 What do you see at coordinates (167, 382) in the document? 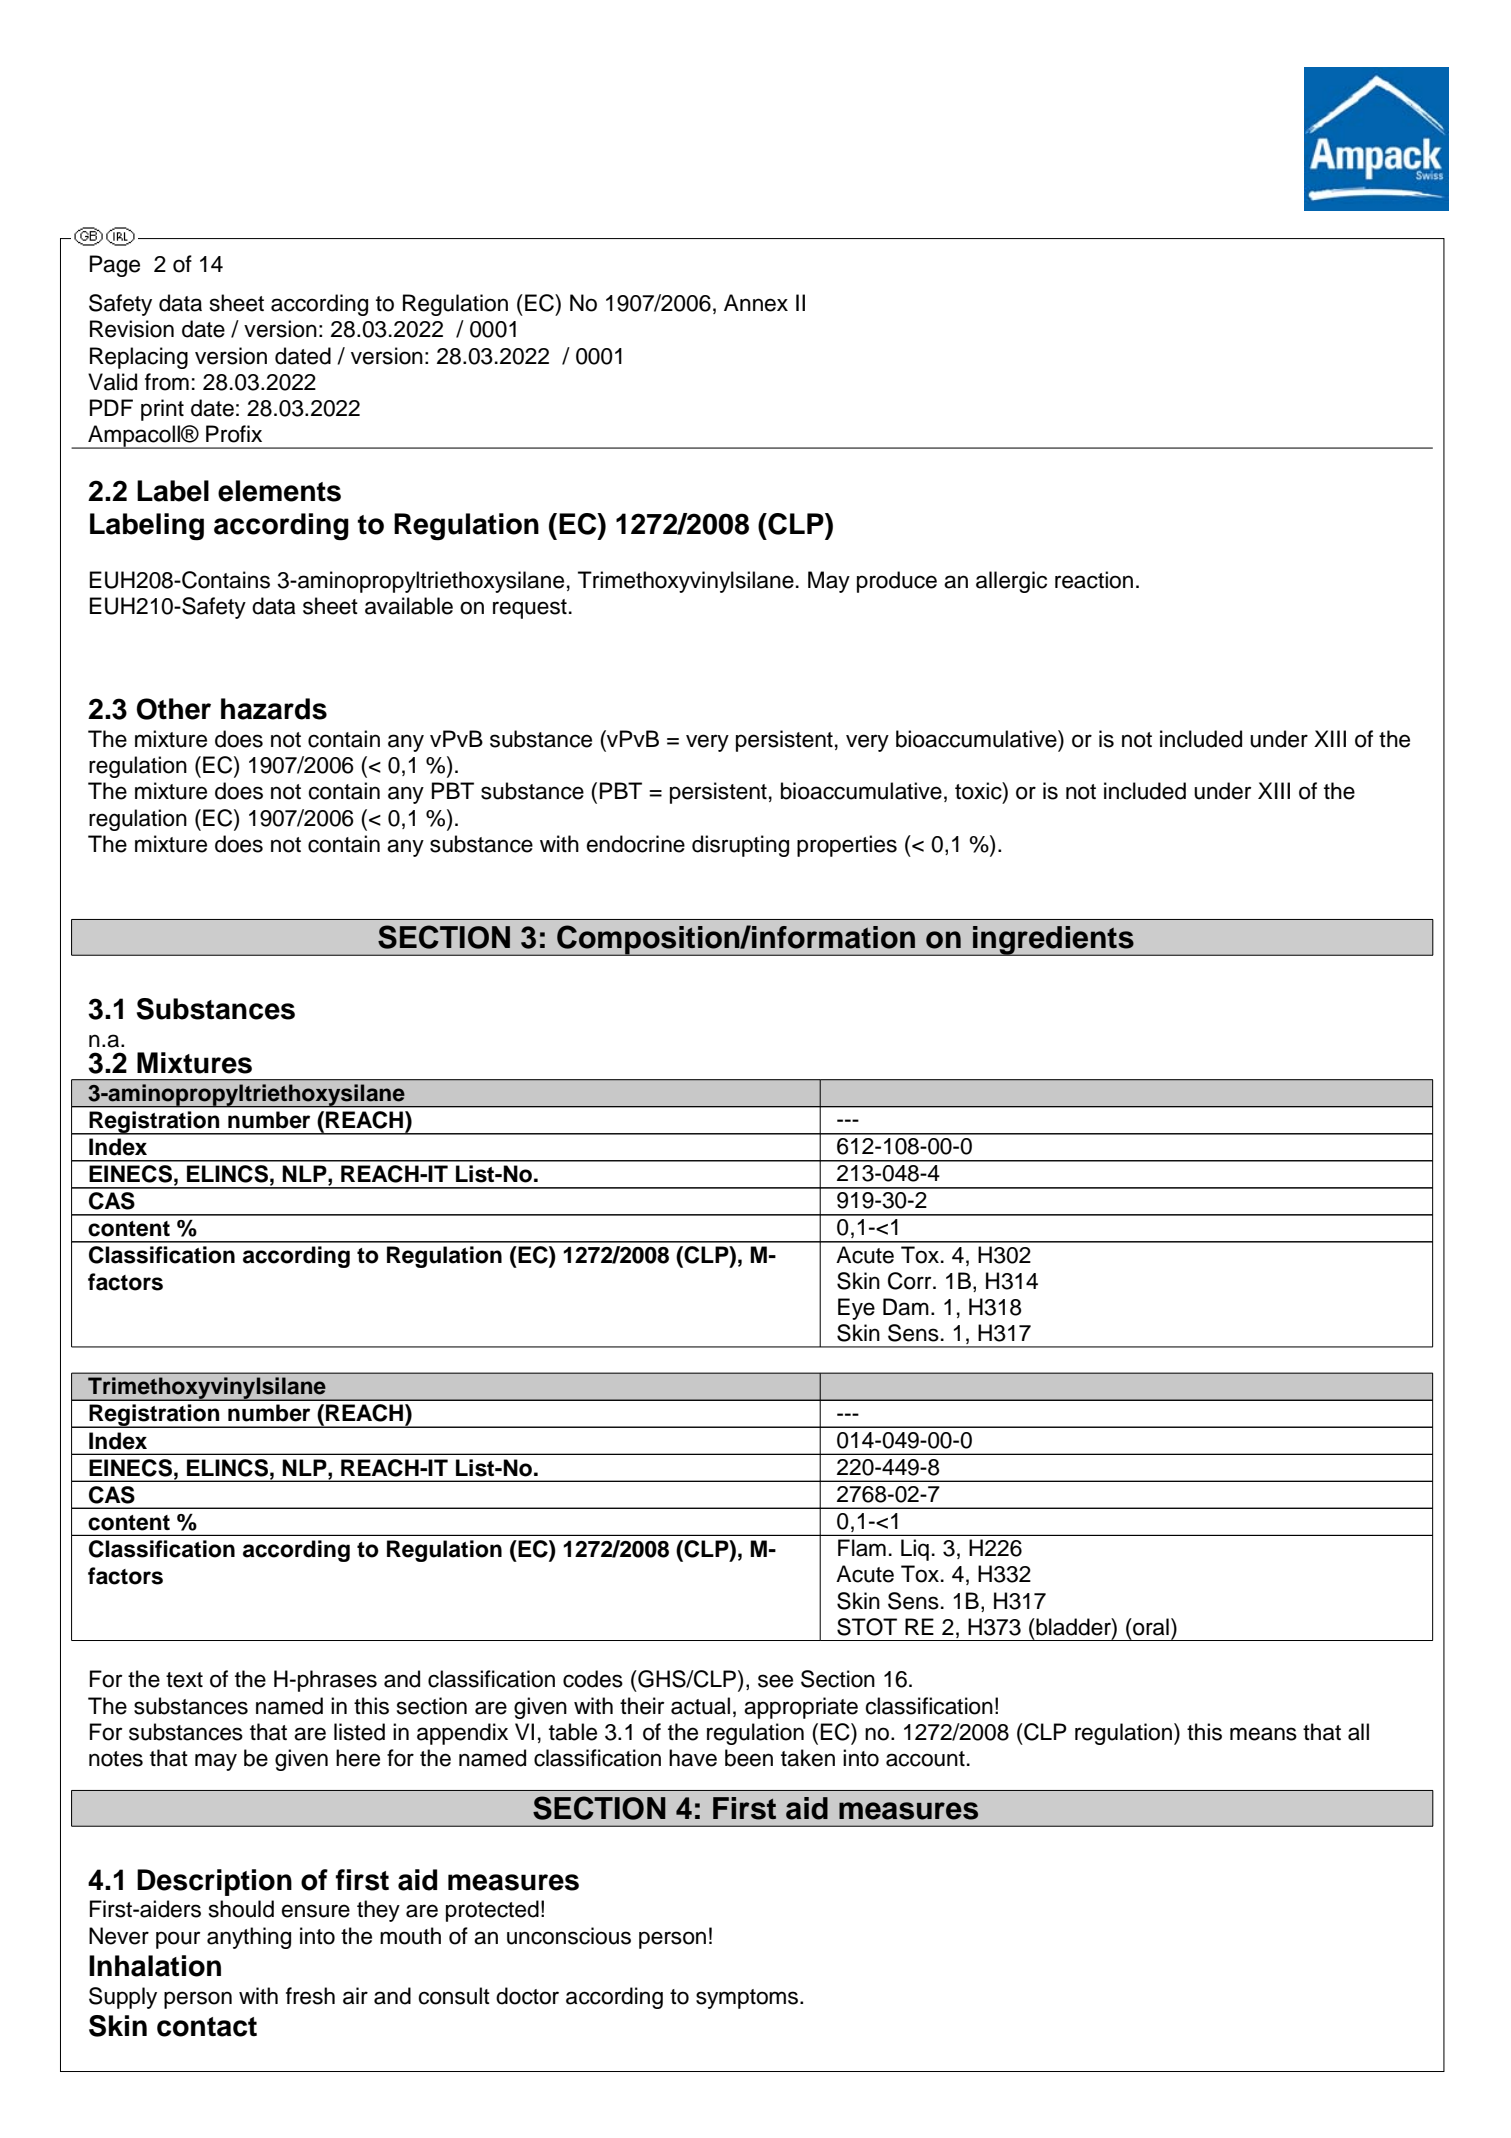
I see `from` at bounding box center [167, 382].
